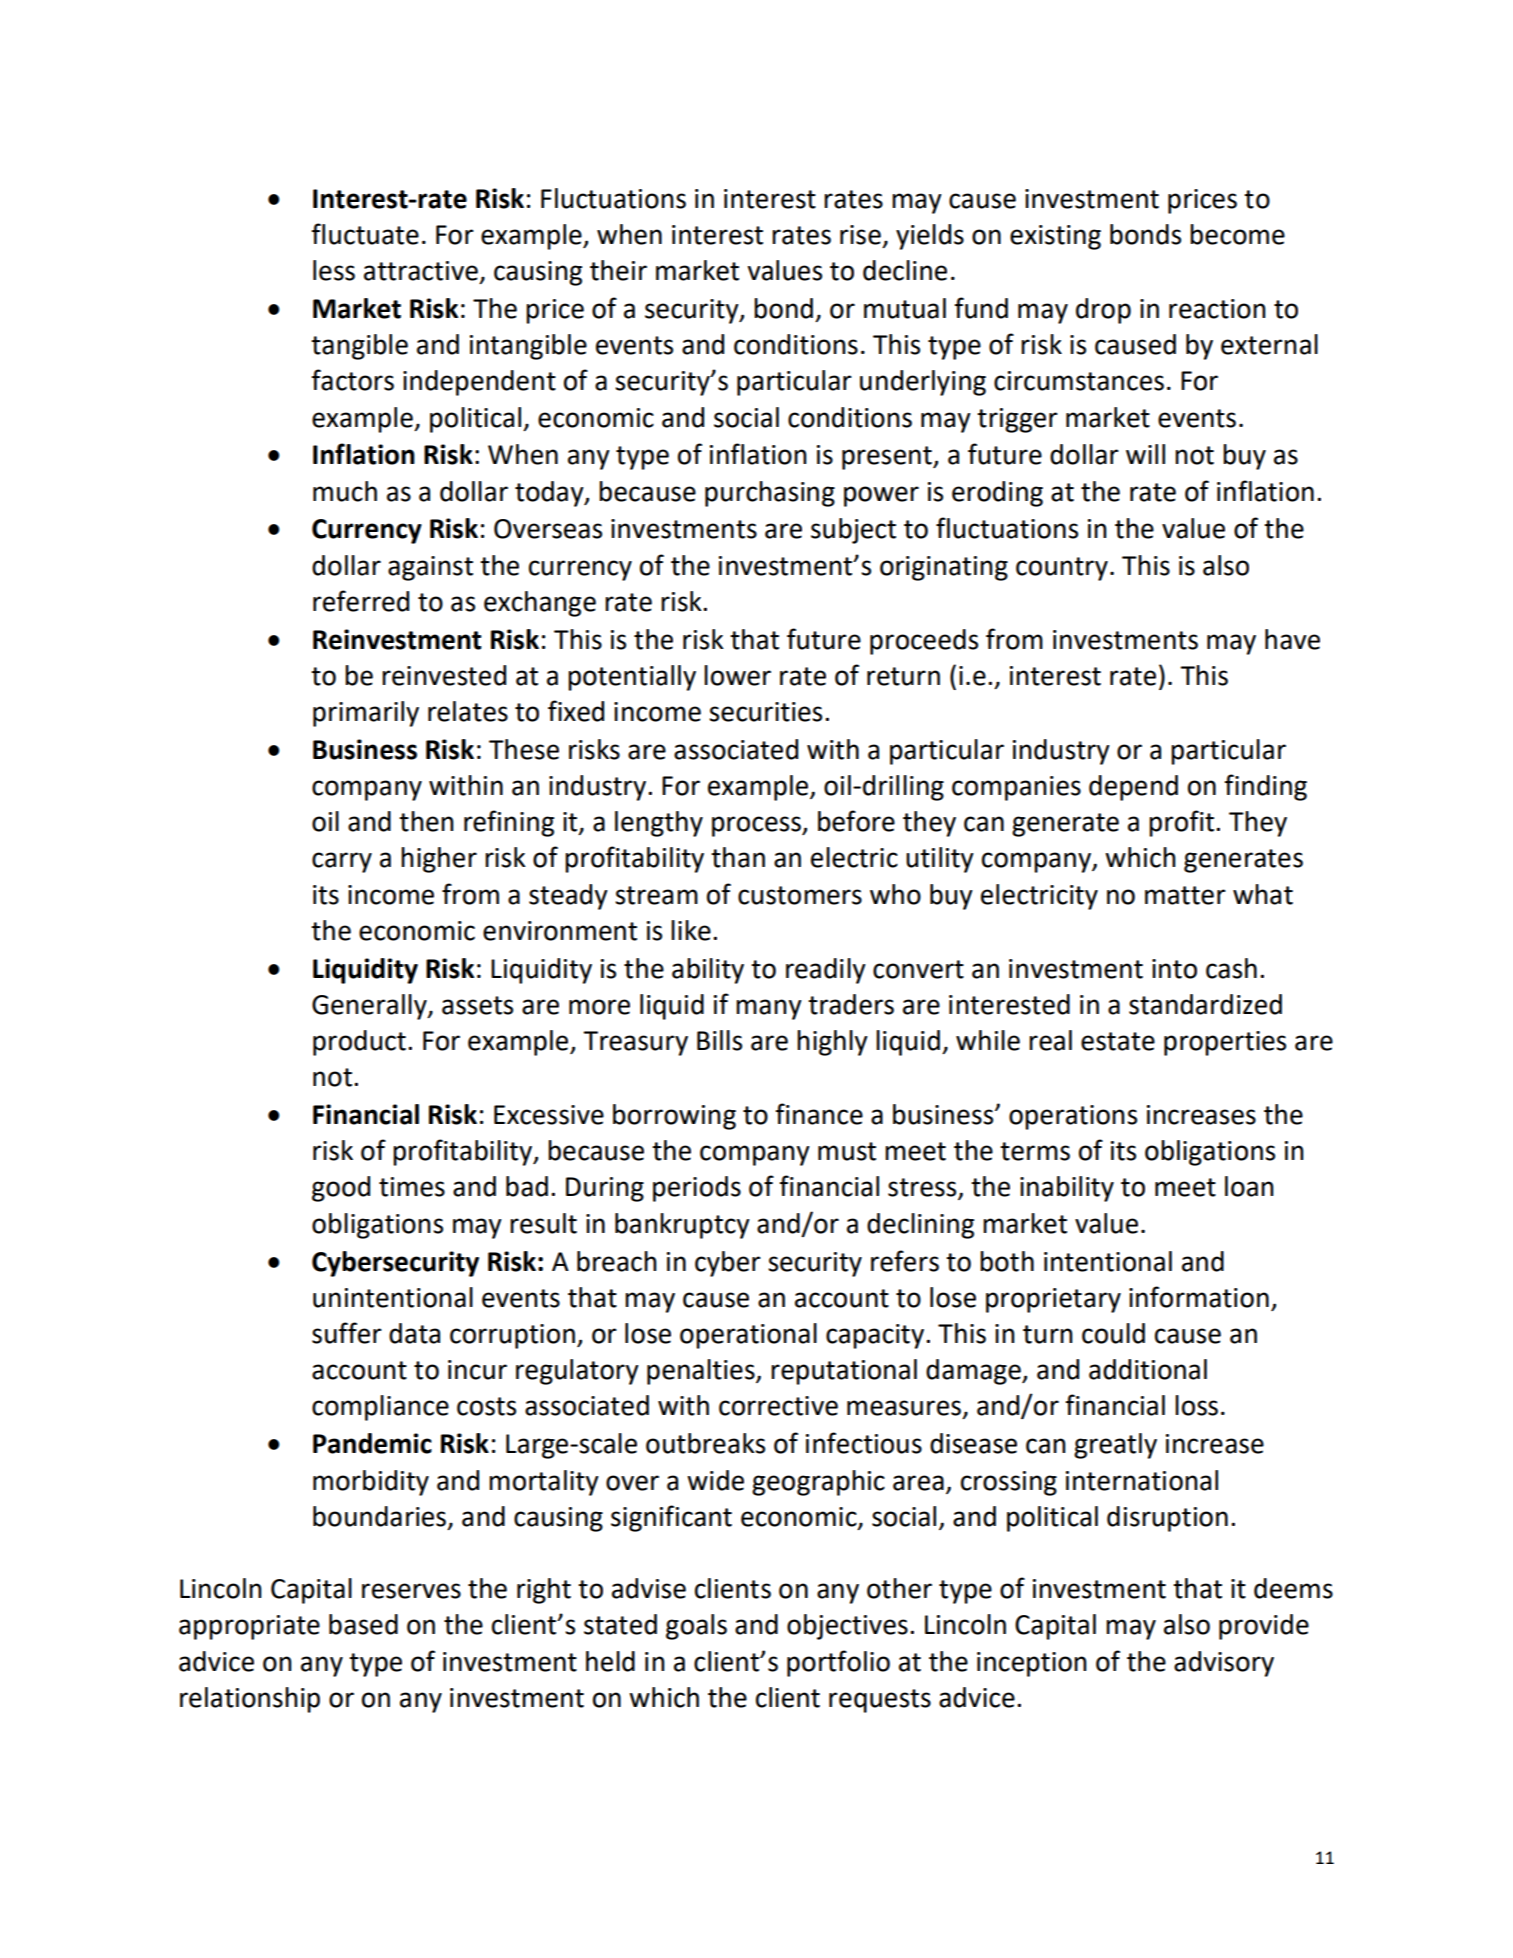  Describe the element at coordinates (1224, 1664) in the document. I see `advisory` at that location.
